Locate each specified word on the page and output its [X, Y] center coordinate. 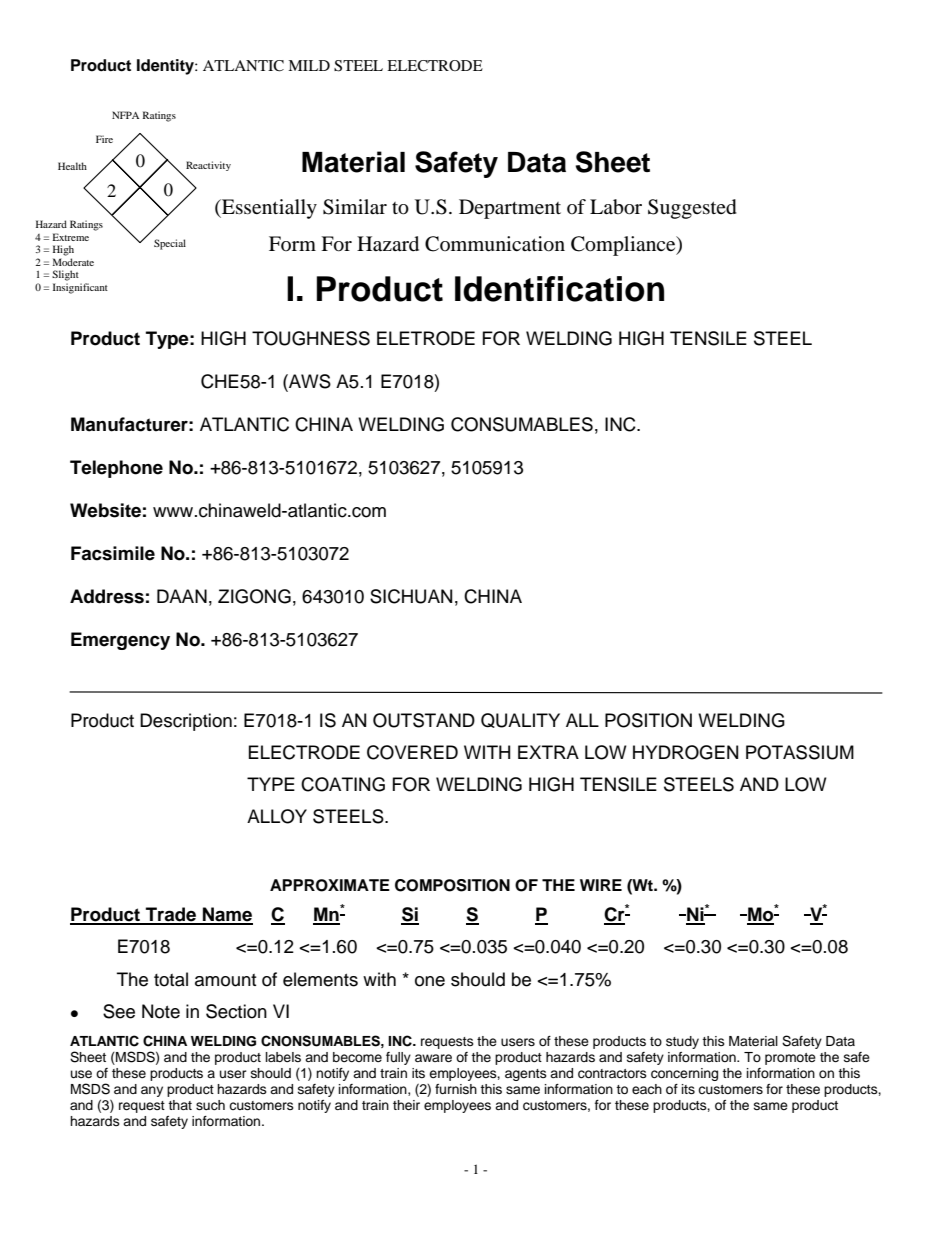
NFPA [125, 115]
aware [433, 1058]
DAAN [182, 596]
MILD [309, 65]
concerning [684, 1074]
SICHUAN [411, 596]
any [152, 1091]
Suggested [692, 209]
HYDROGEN [685, 752]
